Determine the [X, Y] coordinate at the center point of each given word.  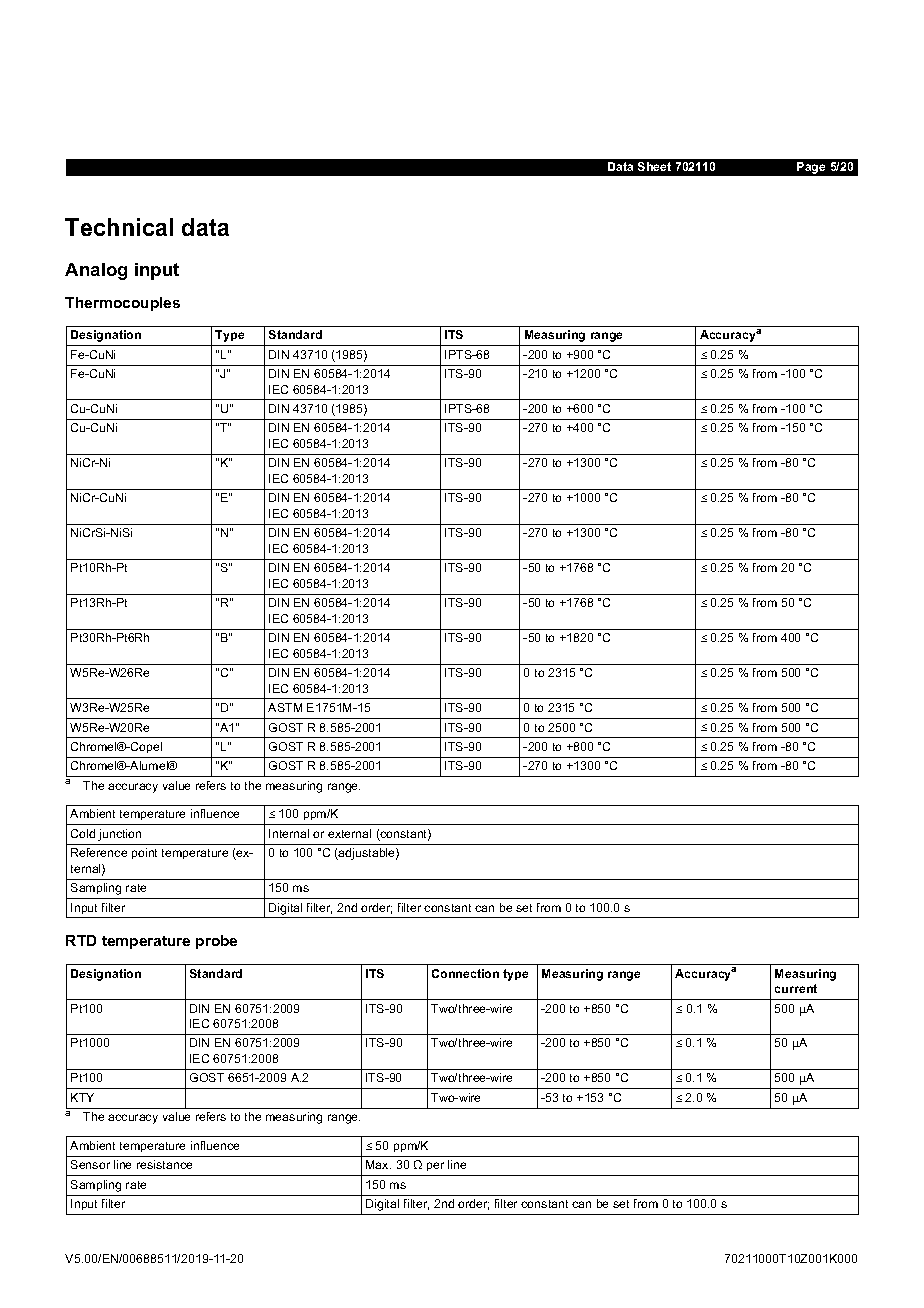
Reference [99, 852]
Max [378, 1164]
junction [119, 835]
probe [216, 942]
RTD [81, 940]
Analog [96, 271]
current [796, 988]
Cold [83, 833]
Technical [119, 227]
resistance [164, 1164]
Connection [465, 973]
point [144, 853]
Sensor [90, 1164]
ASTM [285, 707]
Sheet [654, 166]
